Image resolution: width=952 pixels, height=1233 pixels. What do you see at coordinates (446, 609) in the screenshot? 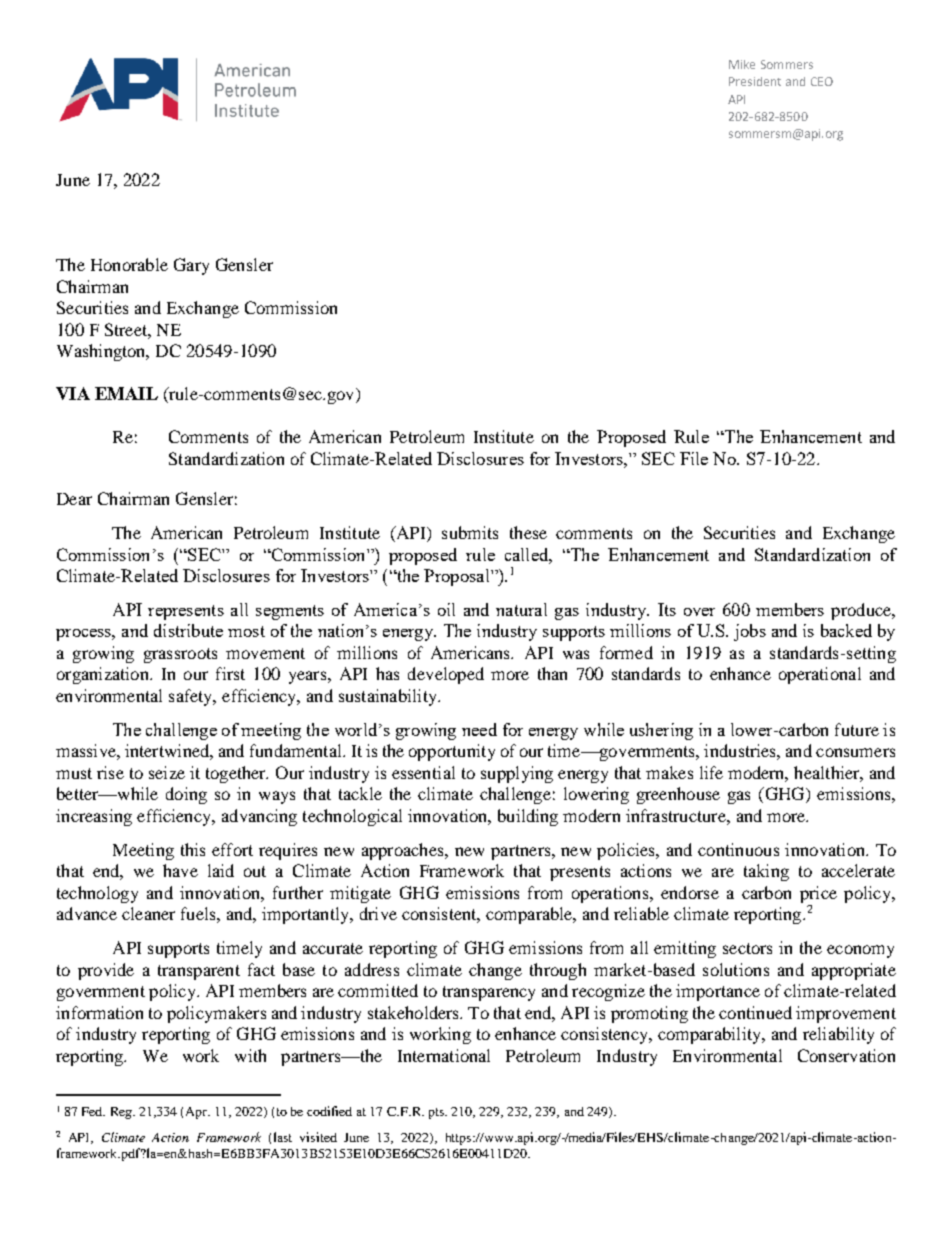
I see `oil` at bounding box center [446, 609].
